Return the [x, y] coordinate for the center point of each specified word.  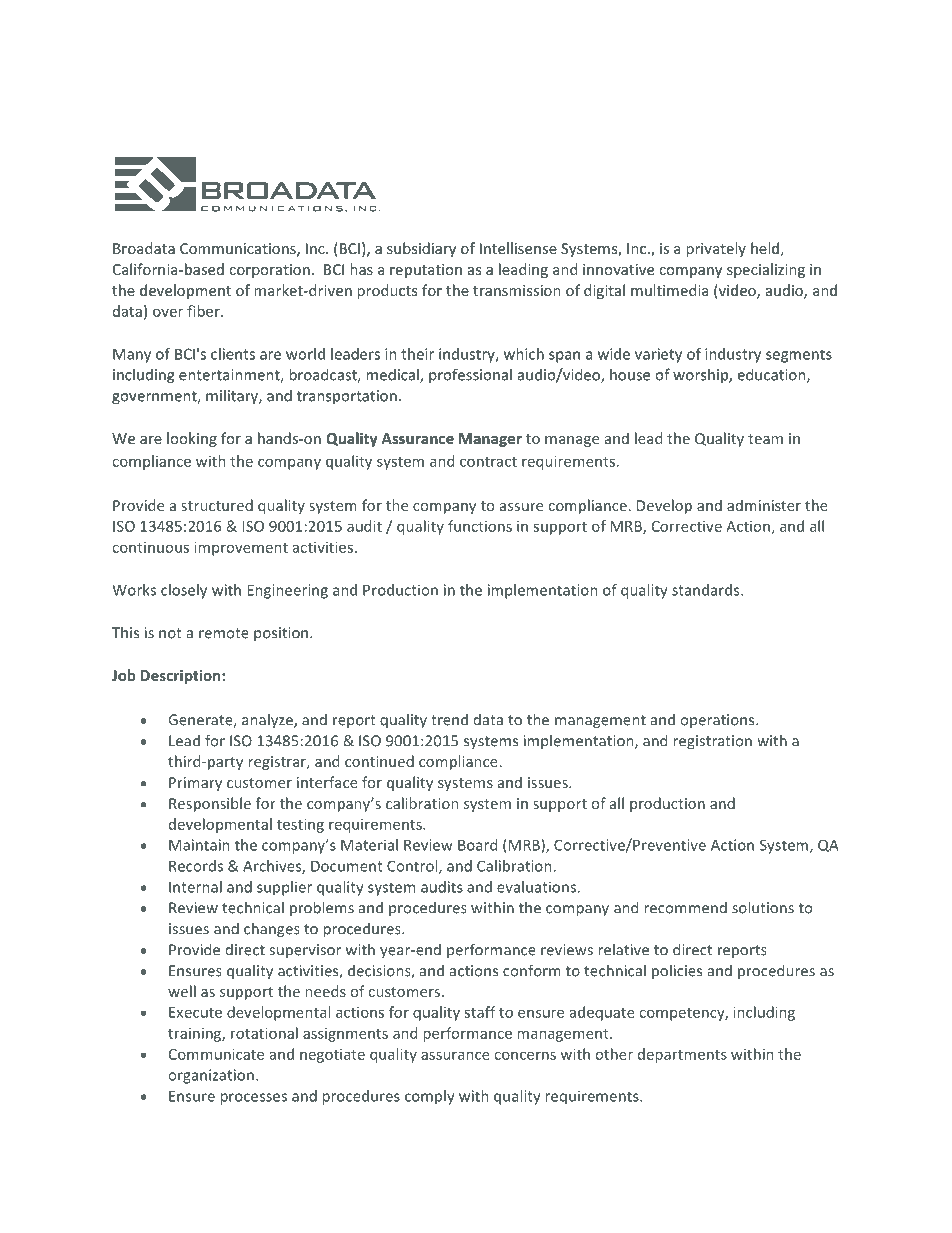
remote [224, 633]
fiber [204, 311]
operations [719, 721]
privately [716, 249]
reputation [426, 271]
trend [449, 720]
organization [211, 1076]
